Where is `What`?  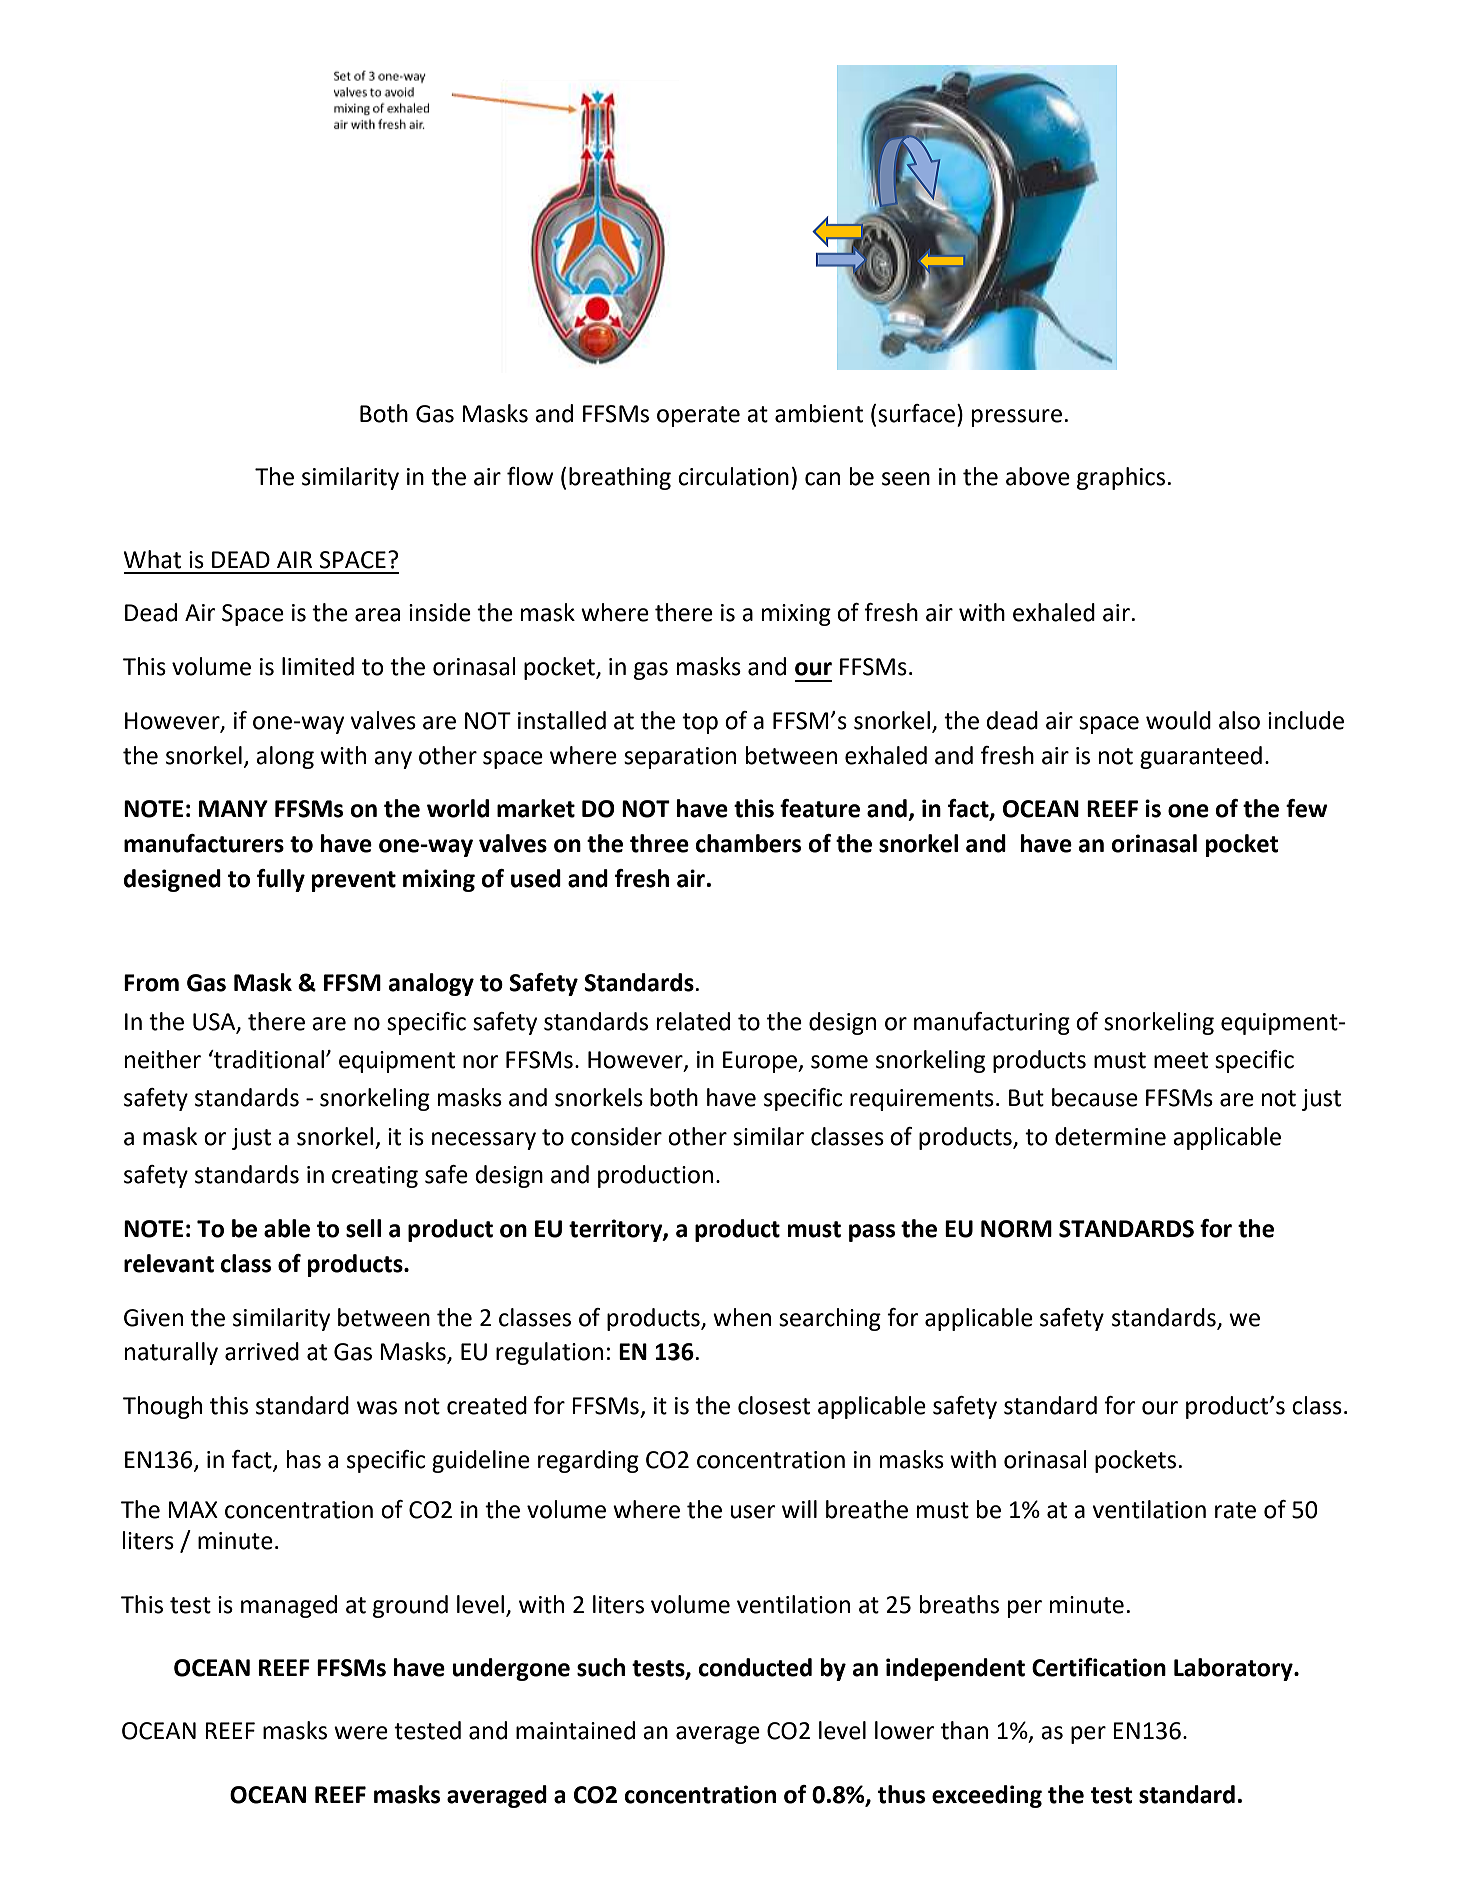 What is located at coordinates (152, 559).
